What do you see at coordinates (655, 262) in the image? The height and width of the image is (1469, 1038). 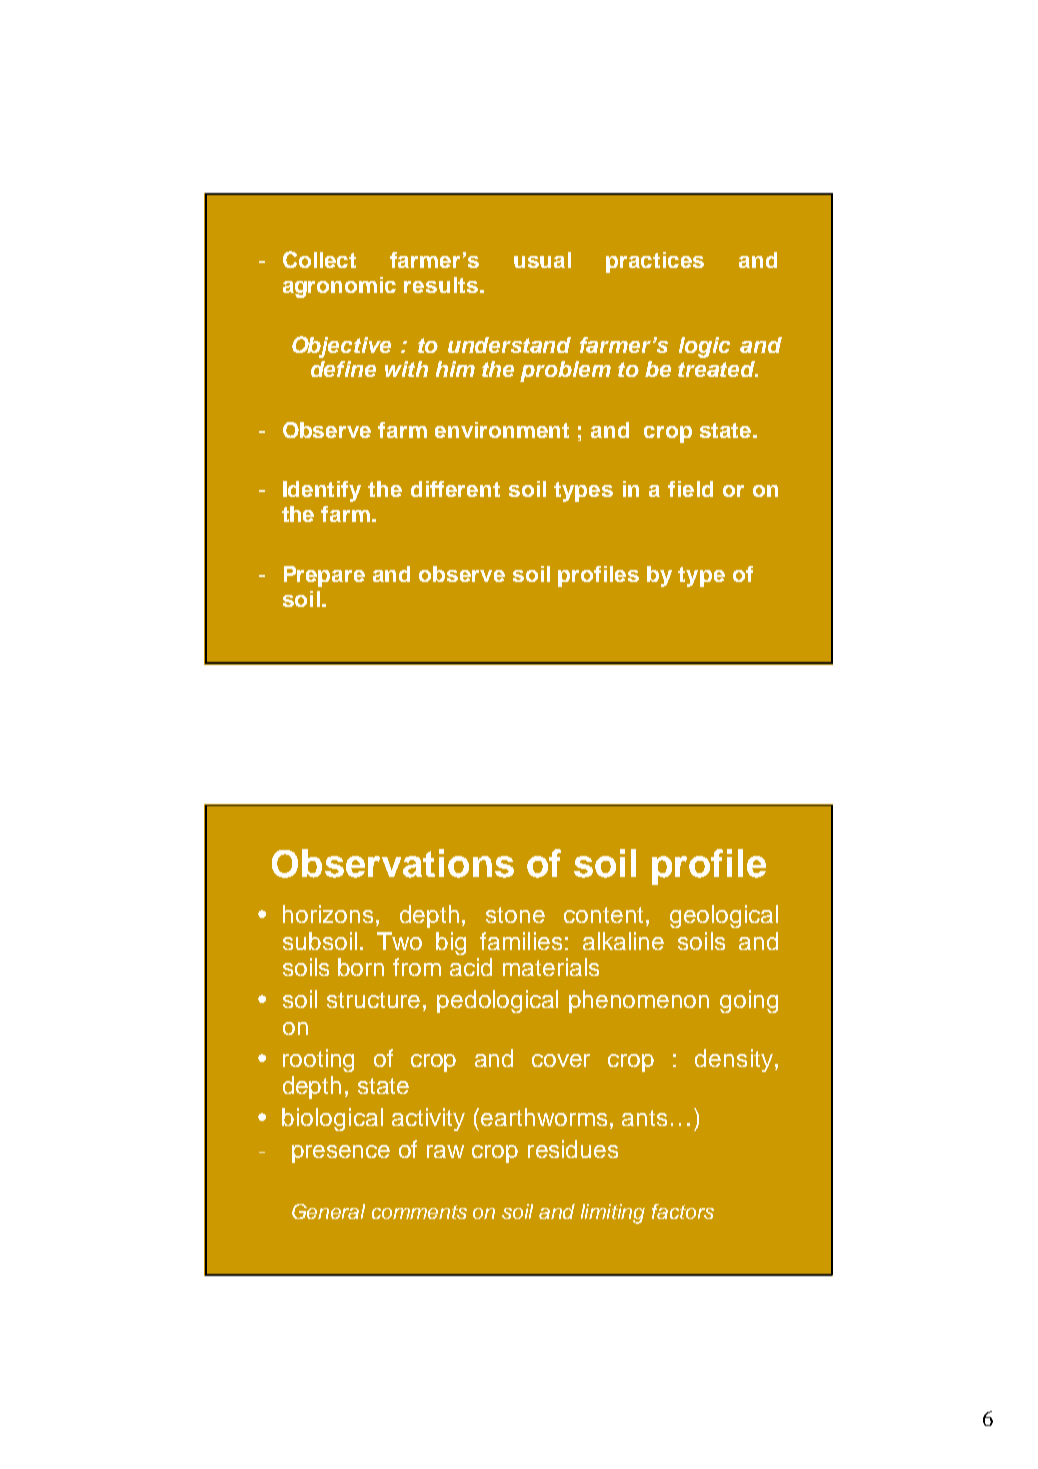 I see `practices` at bounding box center [655, 262].
